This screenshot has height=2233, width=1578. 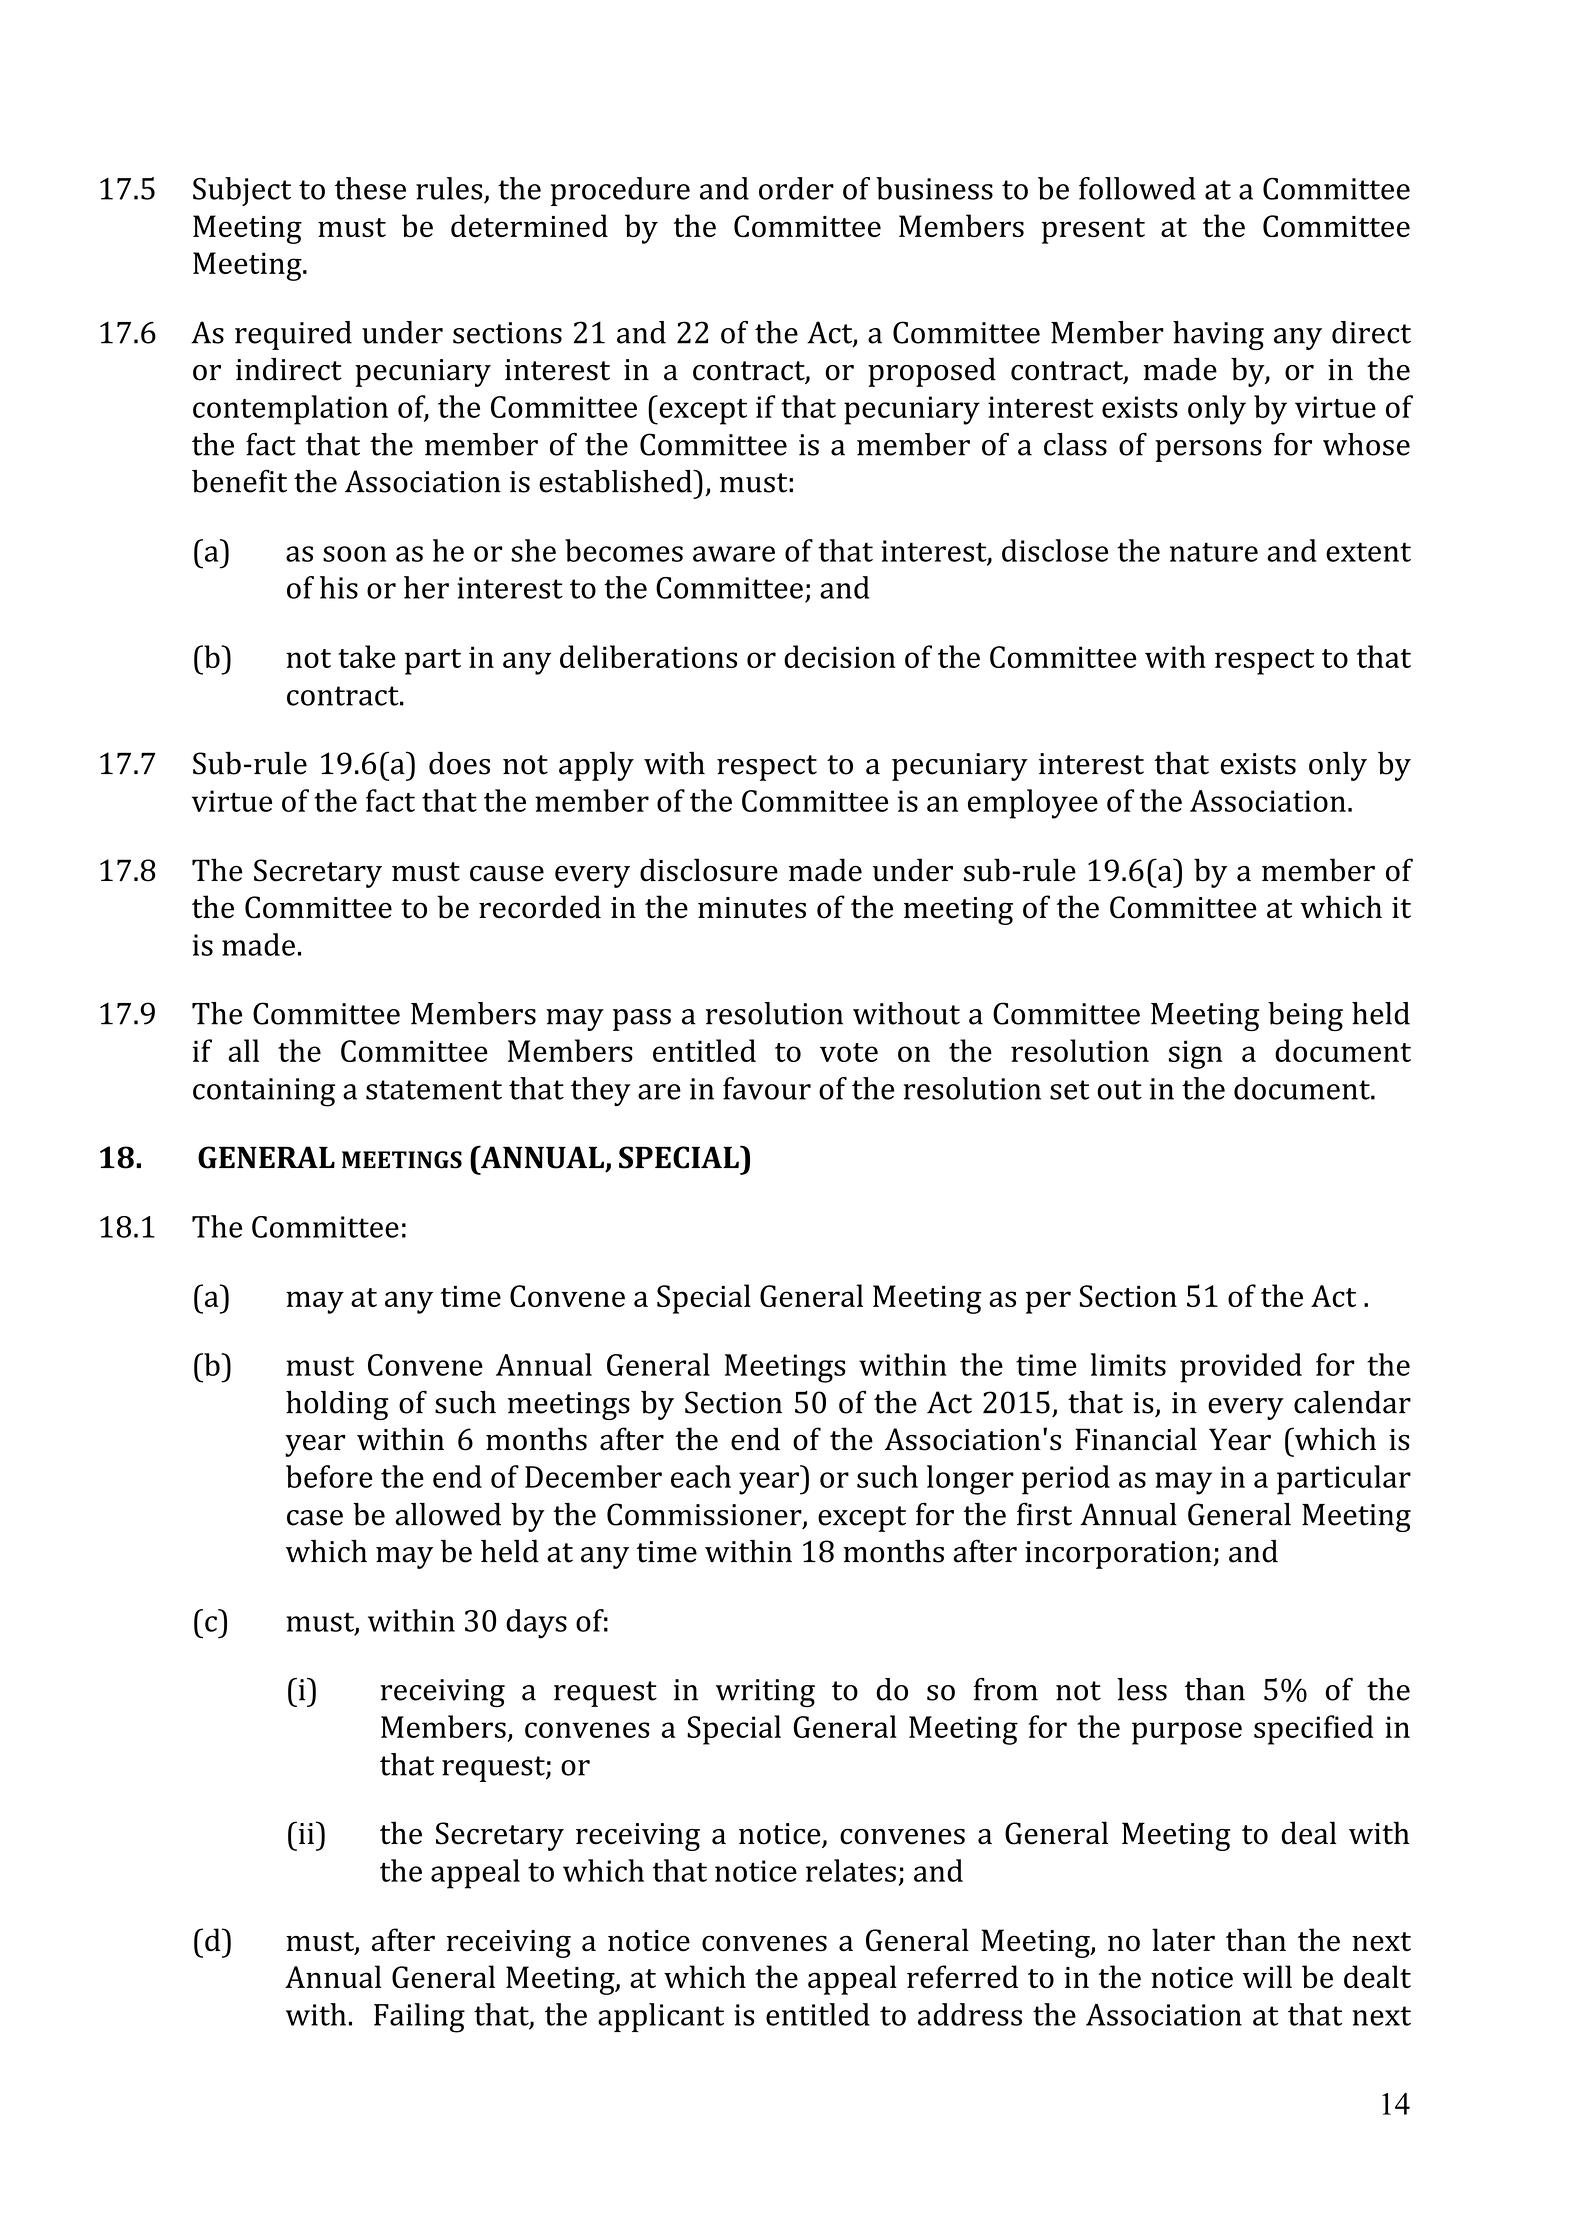 I want to click on case, so click(x=315, y=1518).
